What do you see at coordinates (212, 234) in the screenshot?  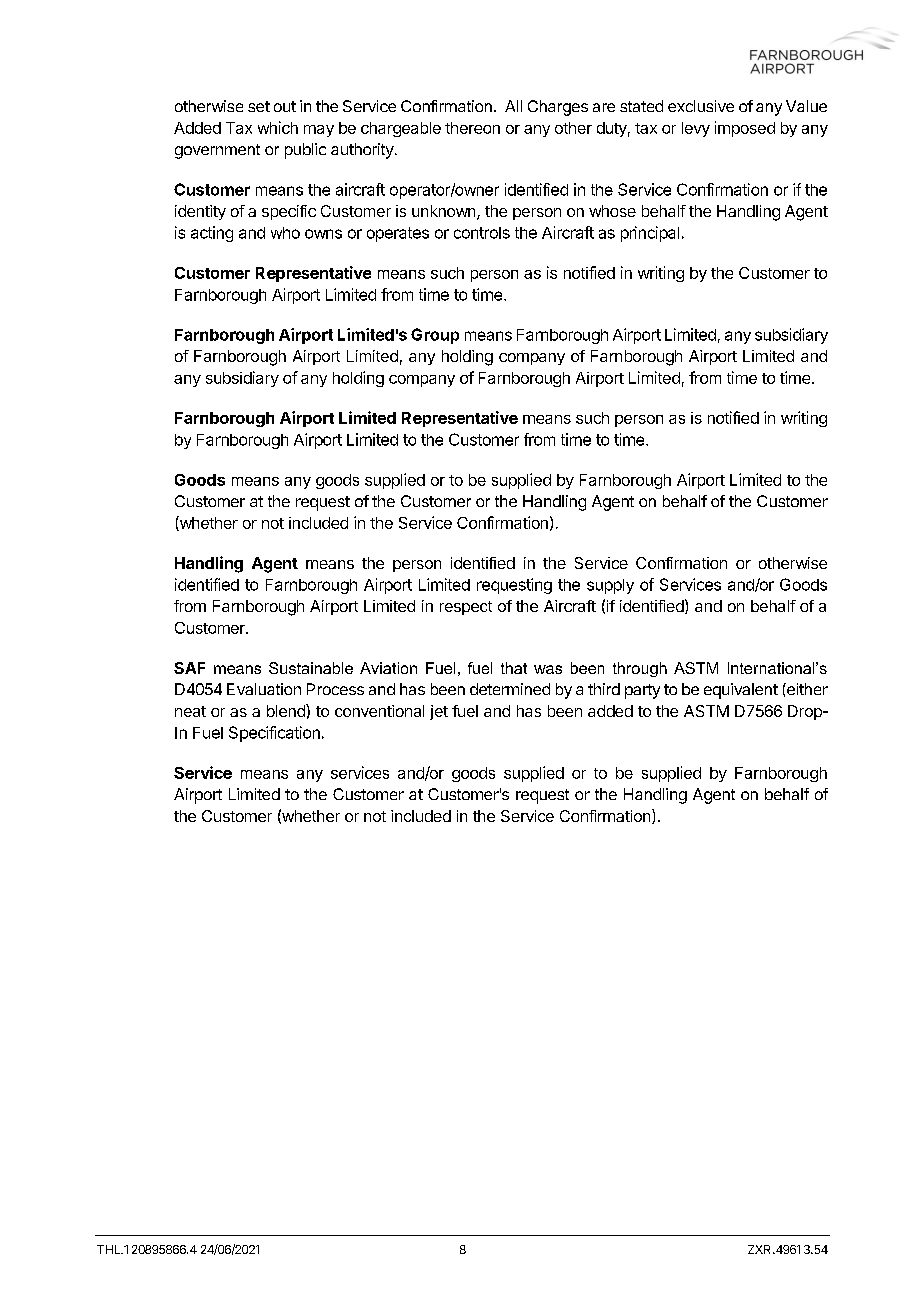 I see `acting` at bounding box center [212, 234].
